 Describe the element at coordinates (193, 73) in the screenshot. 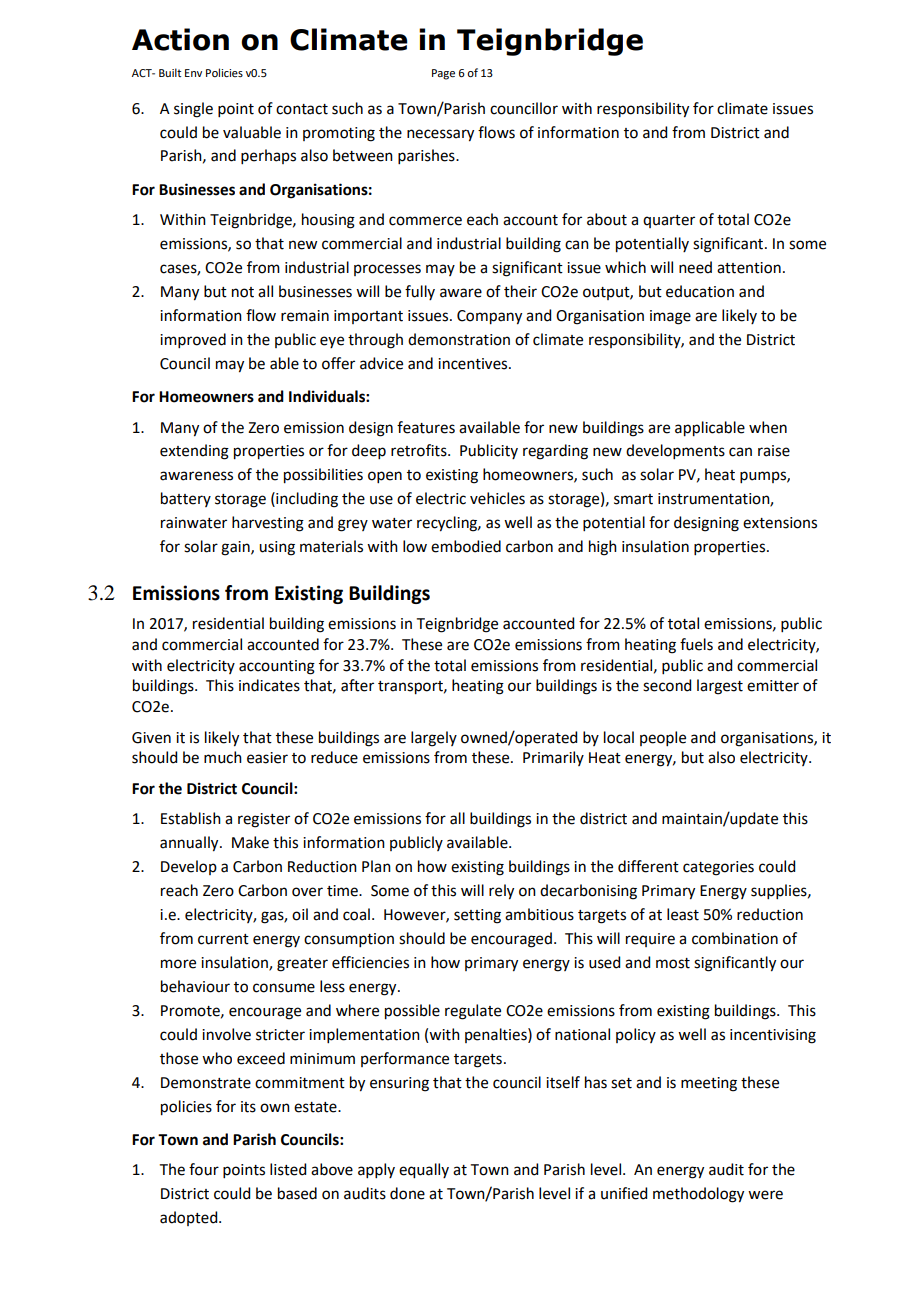

I see `Env` at that location.
